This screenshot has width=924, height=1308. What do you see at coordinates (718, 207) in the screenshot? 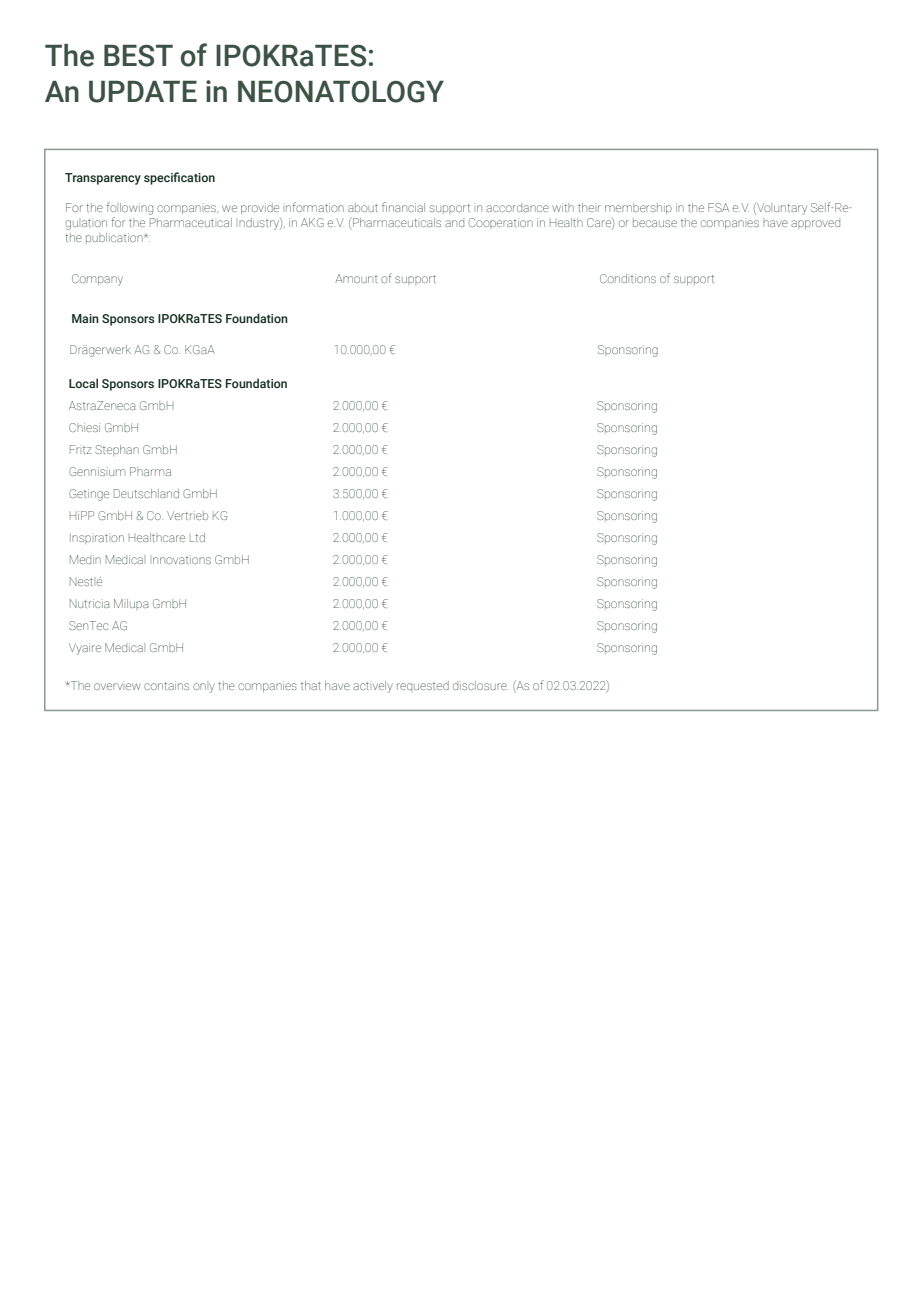
I see `FSA` at bounding box center [718, 207].
